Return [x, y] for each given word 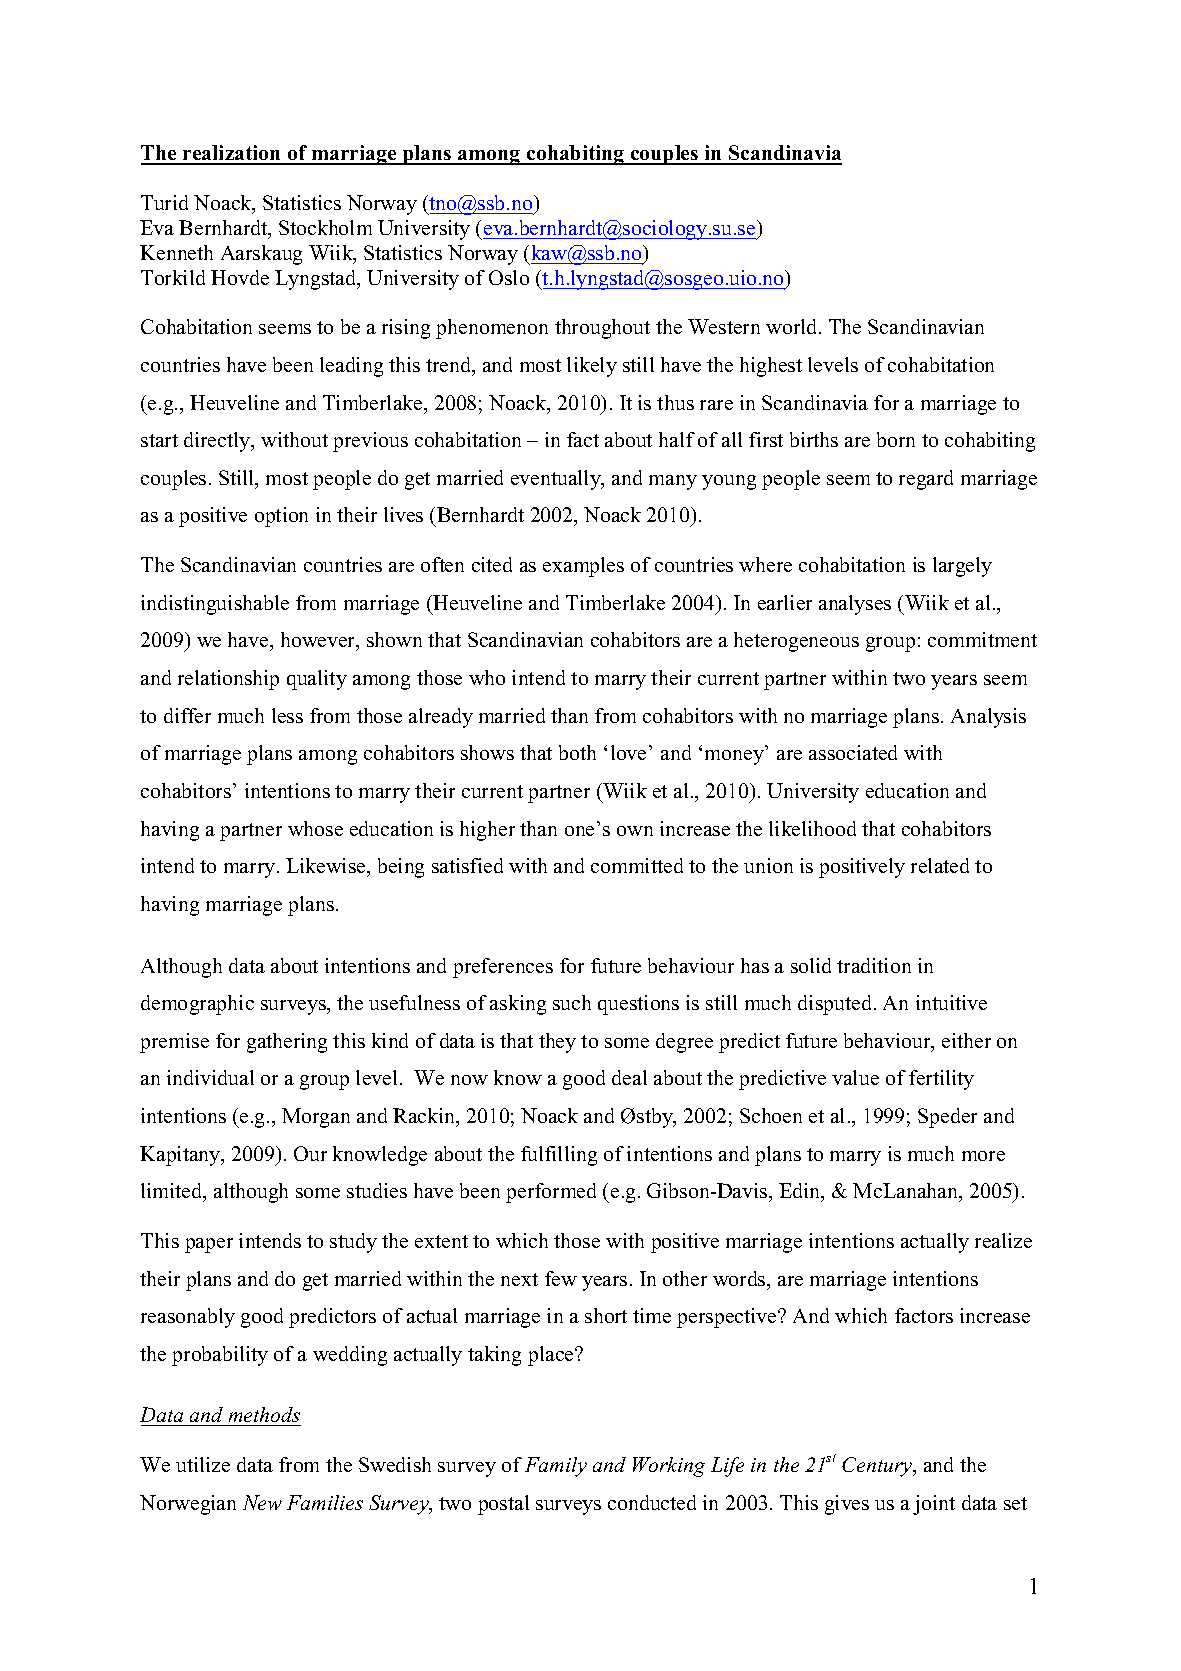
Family [556, 1467]
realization [232, 154]
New [262, 1502]
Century [878, 1467]
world [793, 326]
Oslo [509, 277]
